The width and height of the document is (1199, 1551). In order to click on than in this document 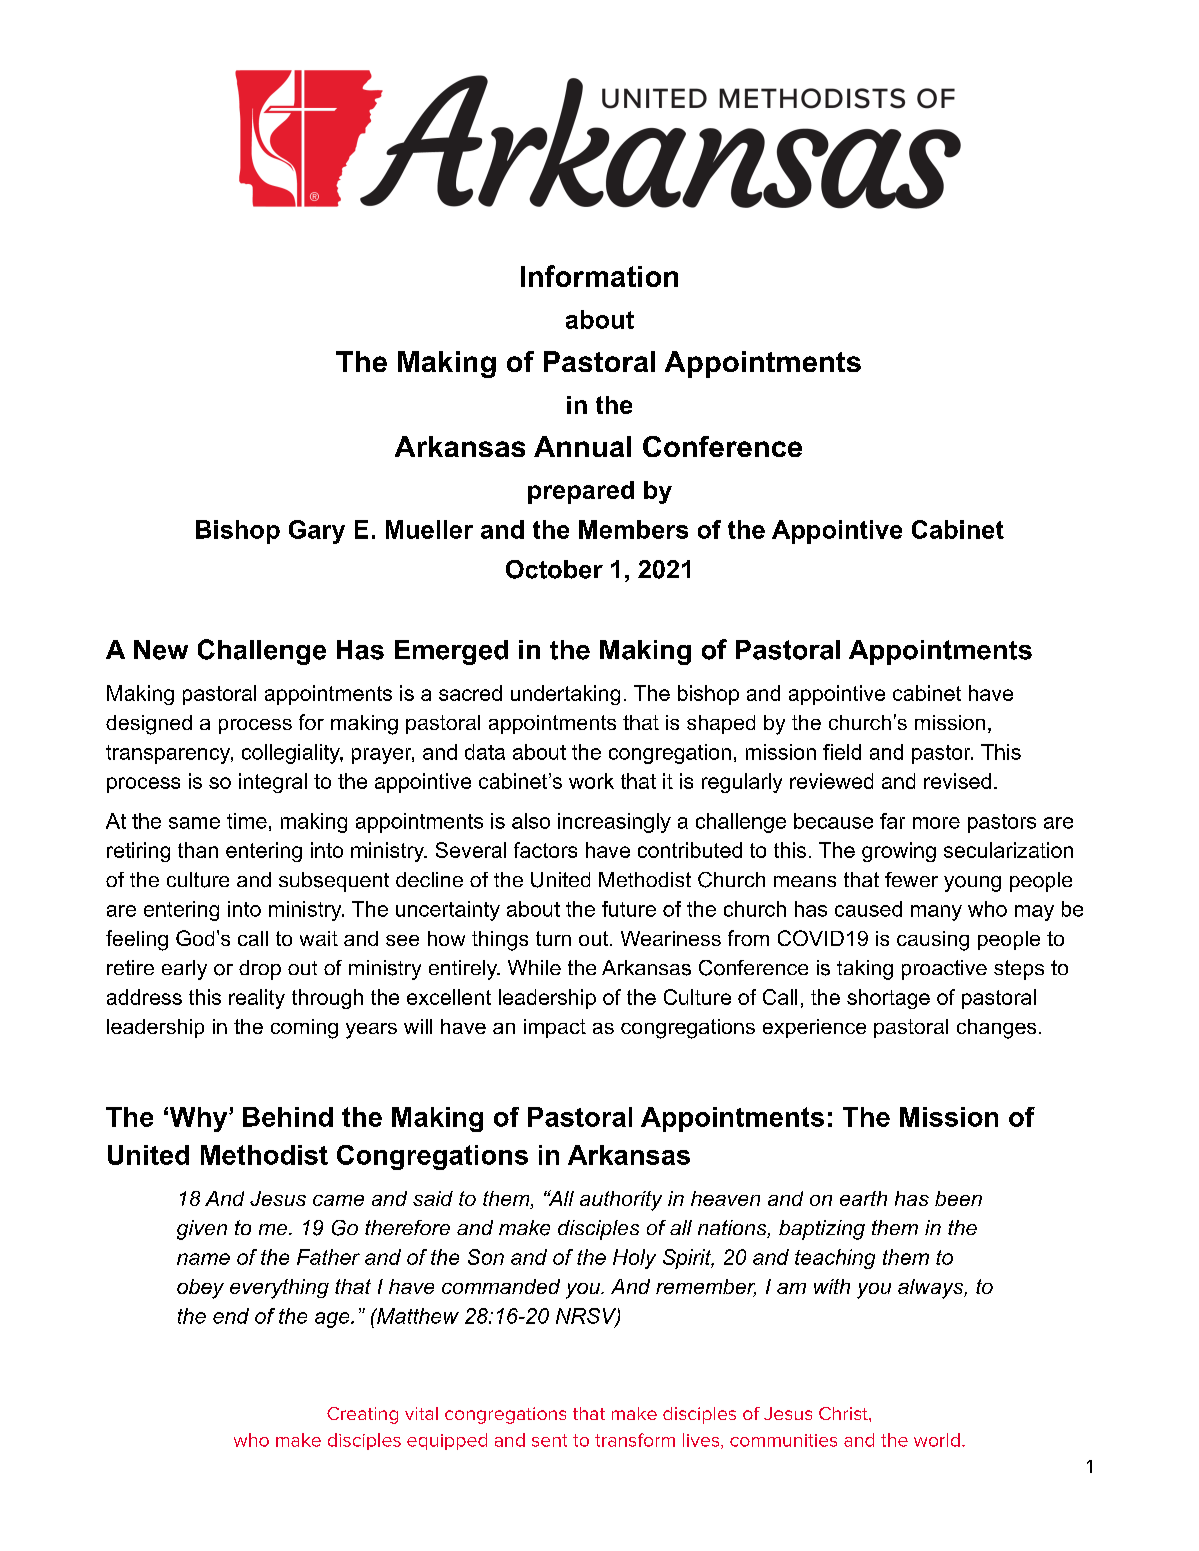, I will do `click(198, 850)`.
